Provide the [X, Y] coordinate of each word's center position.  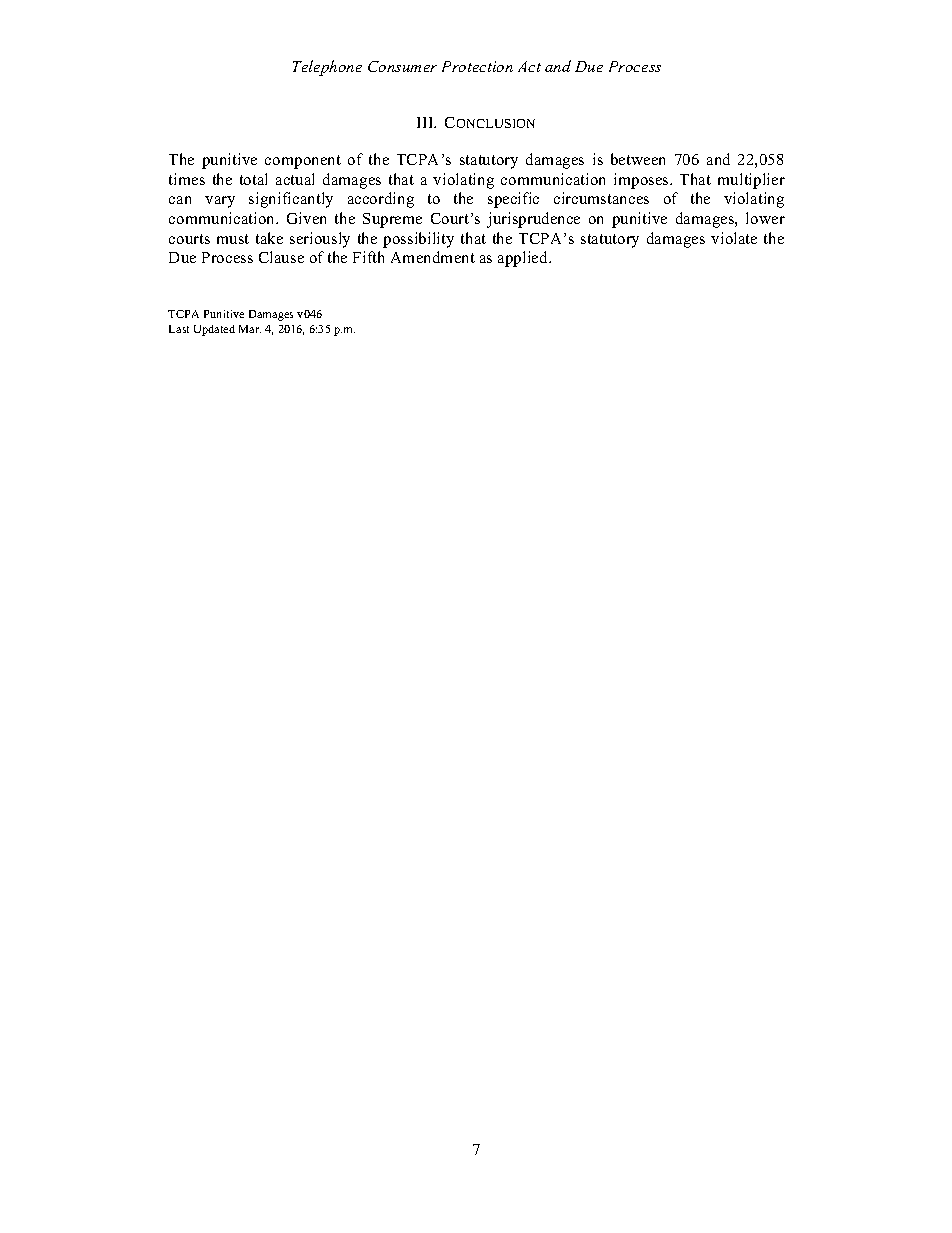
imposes [642, 181]
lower [765, 218]
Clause [281, 257]
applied [524, 259]
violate [734, 238]
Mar [250, 329]
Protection [477, 66]
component [303, 162]
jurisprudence [533, 220]
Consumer [402, 66]
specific [513, 200]
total [253, 179]
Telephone [327, 68]
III [426, 122]
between [638, 159]
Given [306, 218]
